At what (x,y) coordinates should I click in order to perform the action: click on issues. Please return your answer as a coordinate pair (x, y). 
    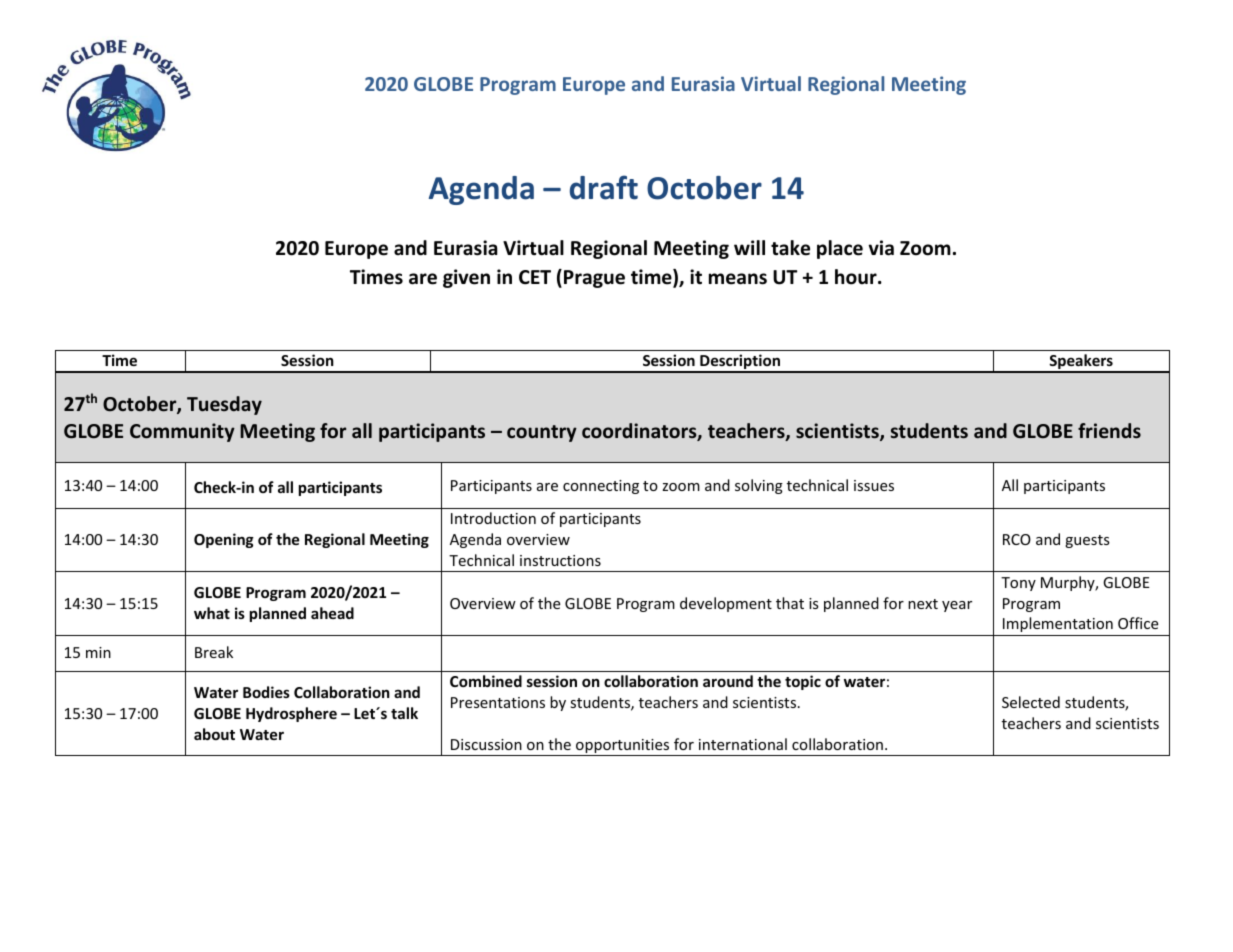
    Looking at the image, I should click on (874, 485).
